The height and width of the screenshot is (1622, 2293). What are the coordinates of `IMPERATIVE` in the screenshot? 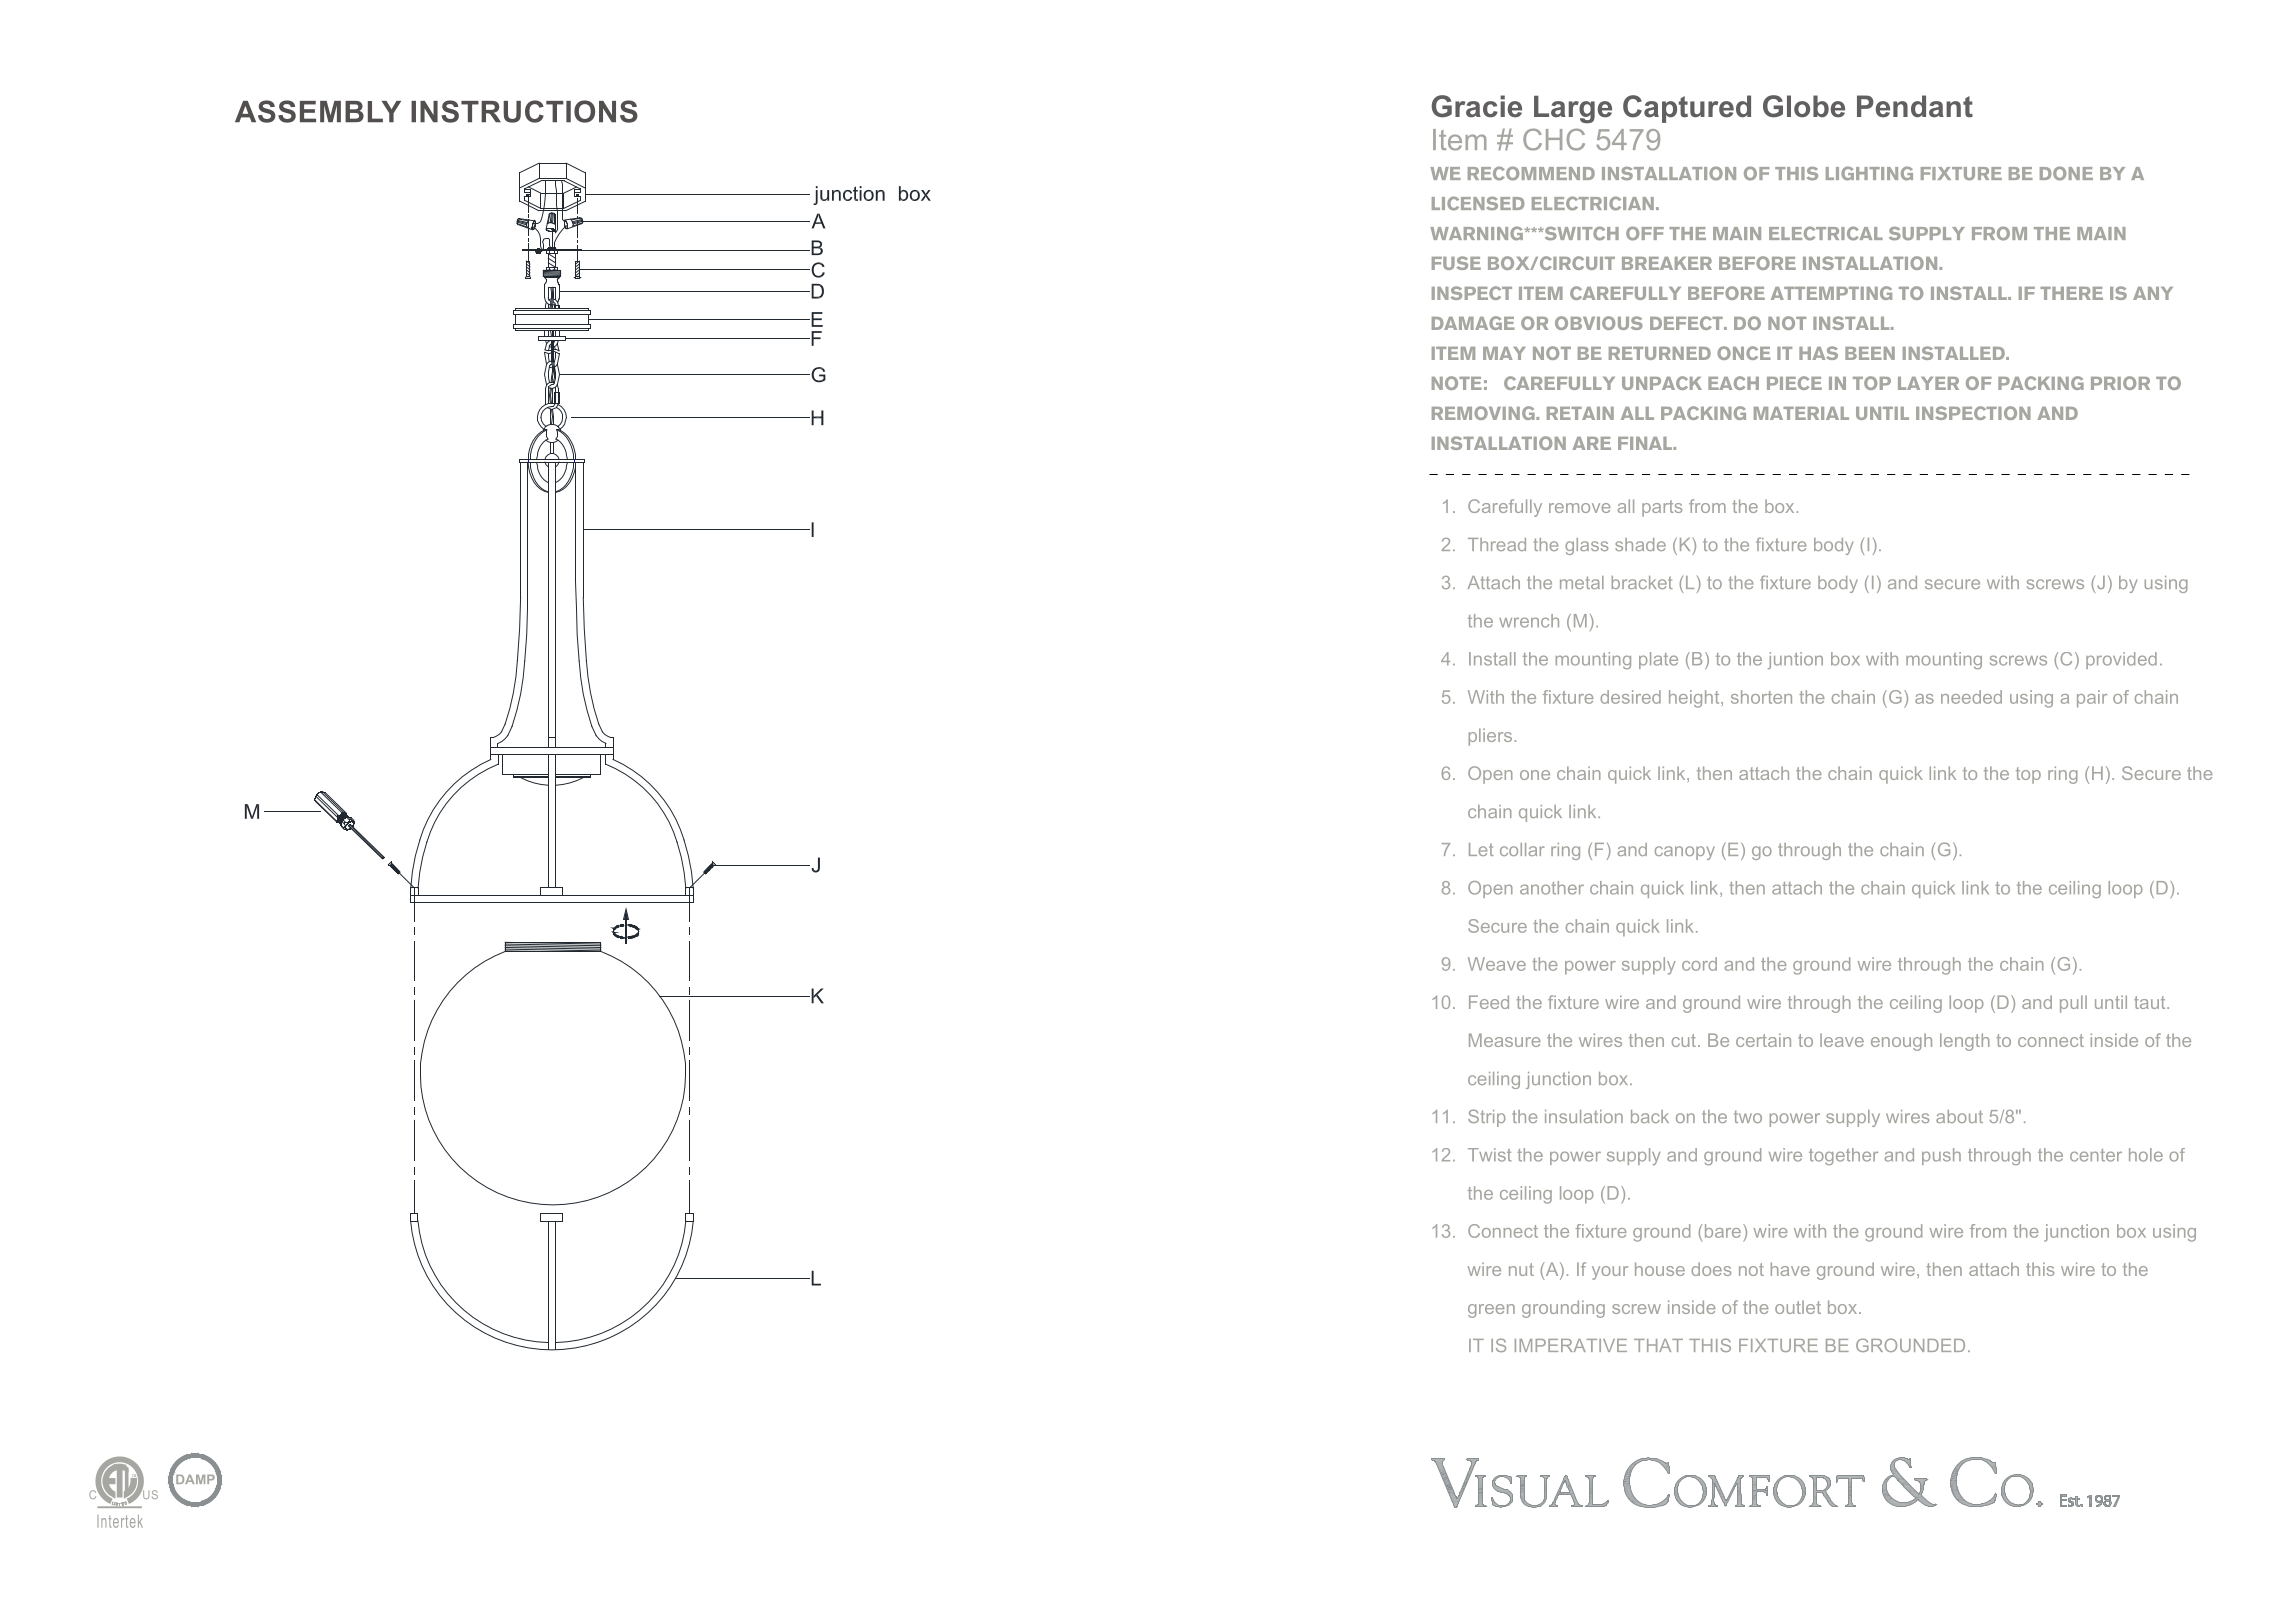 It's located at (1571, 1345).
